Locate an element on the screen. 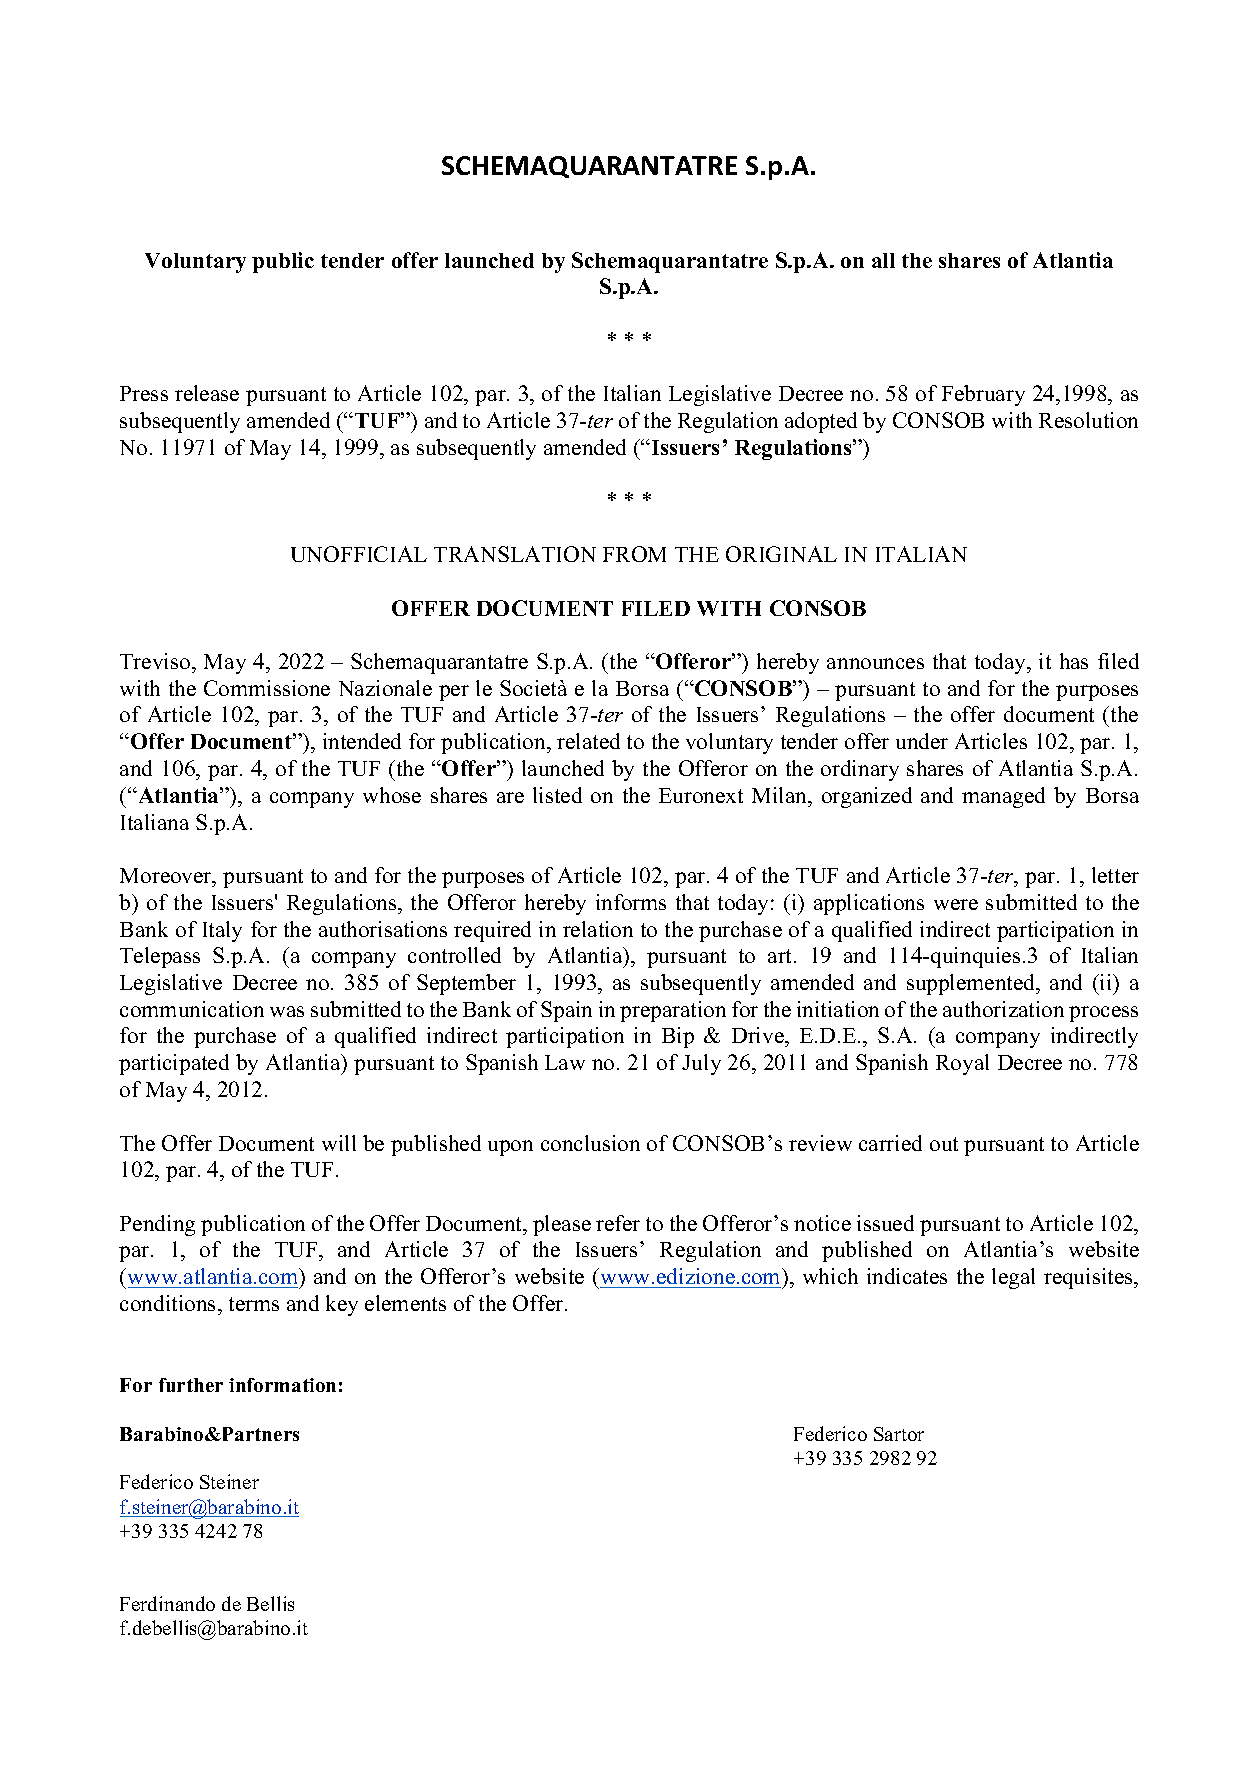  all is located at coordinates (883, 260).
